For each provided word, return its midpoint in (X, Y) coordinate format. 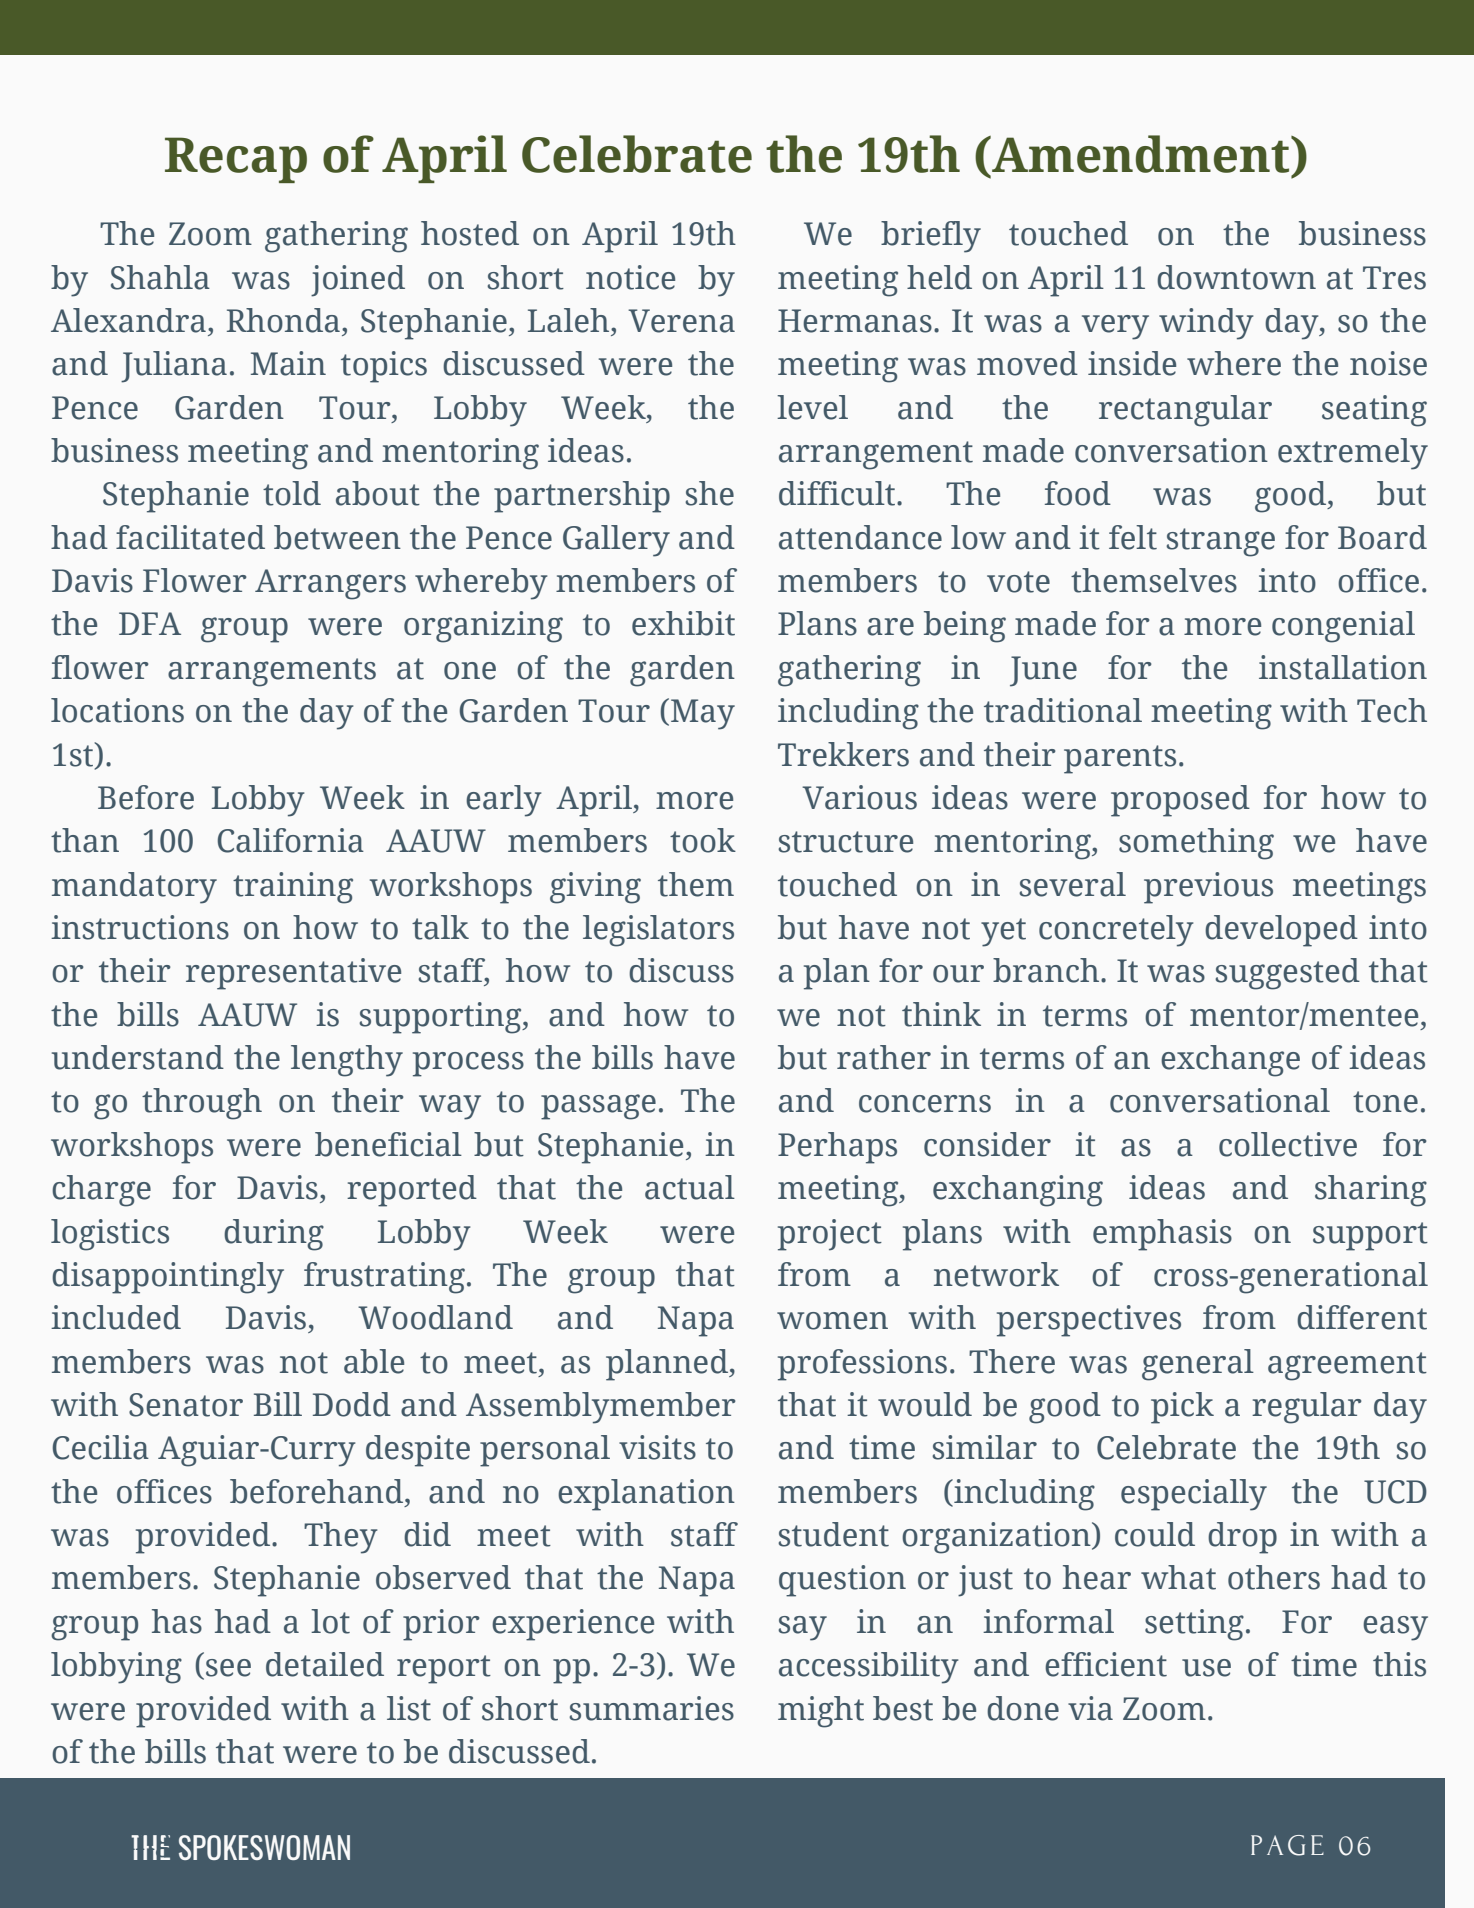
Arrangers (330, 584)
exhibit (683, 623)
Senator (186, 1405)
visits (657, 1447)
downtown (1236, 277)
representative (293, 974)
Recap (236, 160)
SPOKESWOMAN (264, 1847)
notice (630, 277)
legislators (658, 931)
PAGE (1287, 1845)
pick (1182, 1408)
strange (1220, 542)
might (821, 1712)
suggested (1287, 974)
